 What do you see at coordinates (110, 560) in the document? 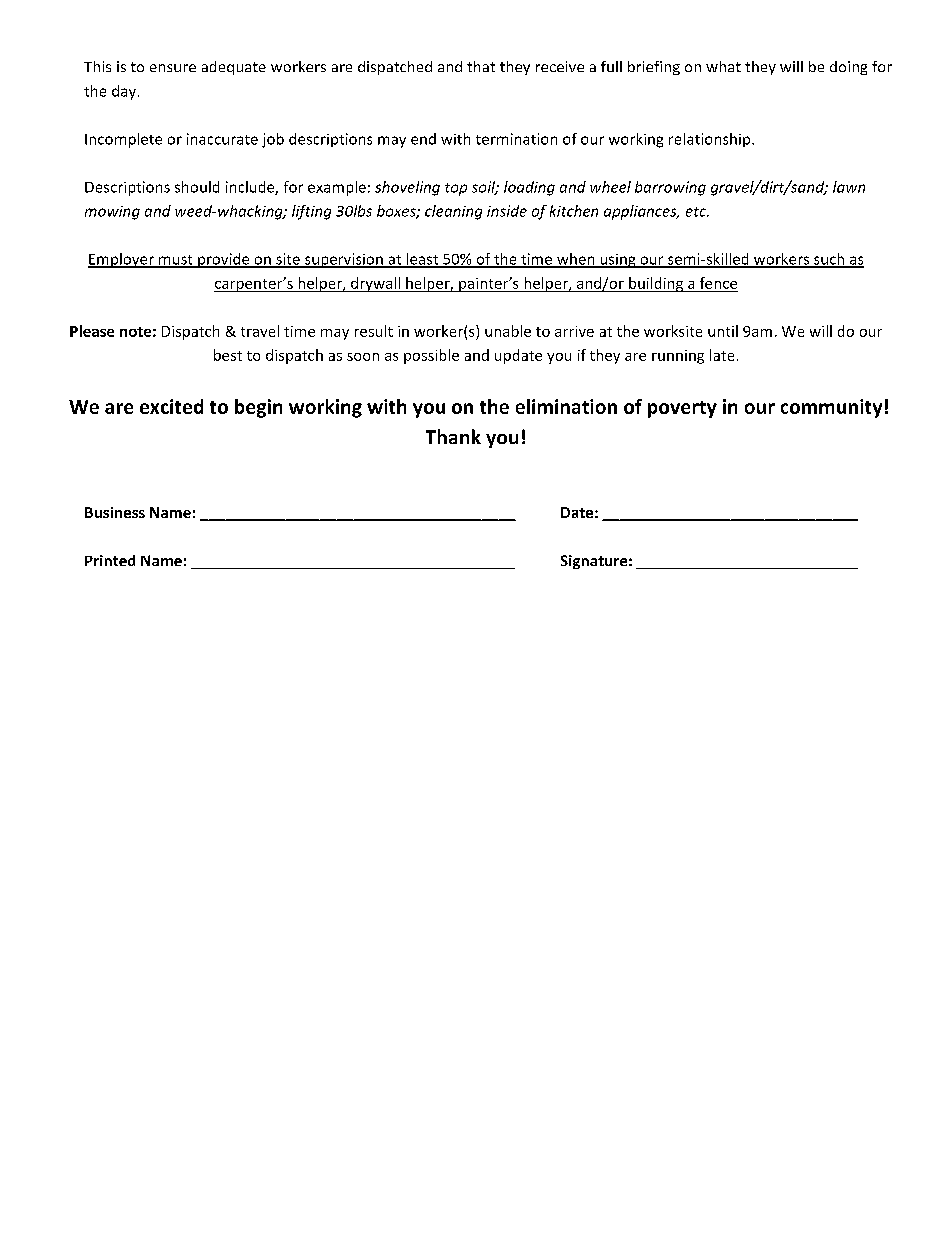
I see `Printed` at bounding box center [110, 560].
